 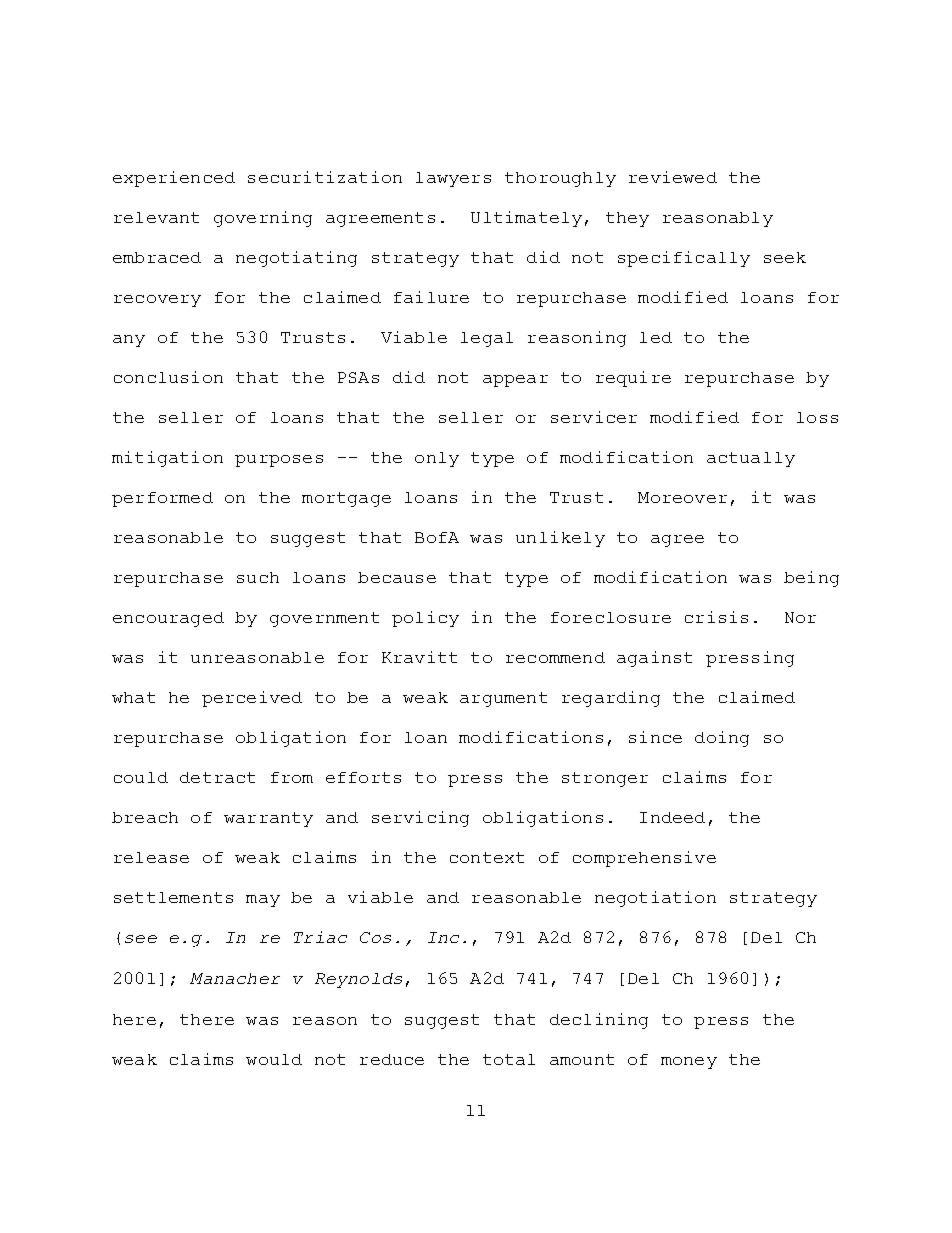 I want to click on conclusion, so click(x=168, y=377).
